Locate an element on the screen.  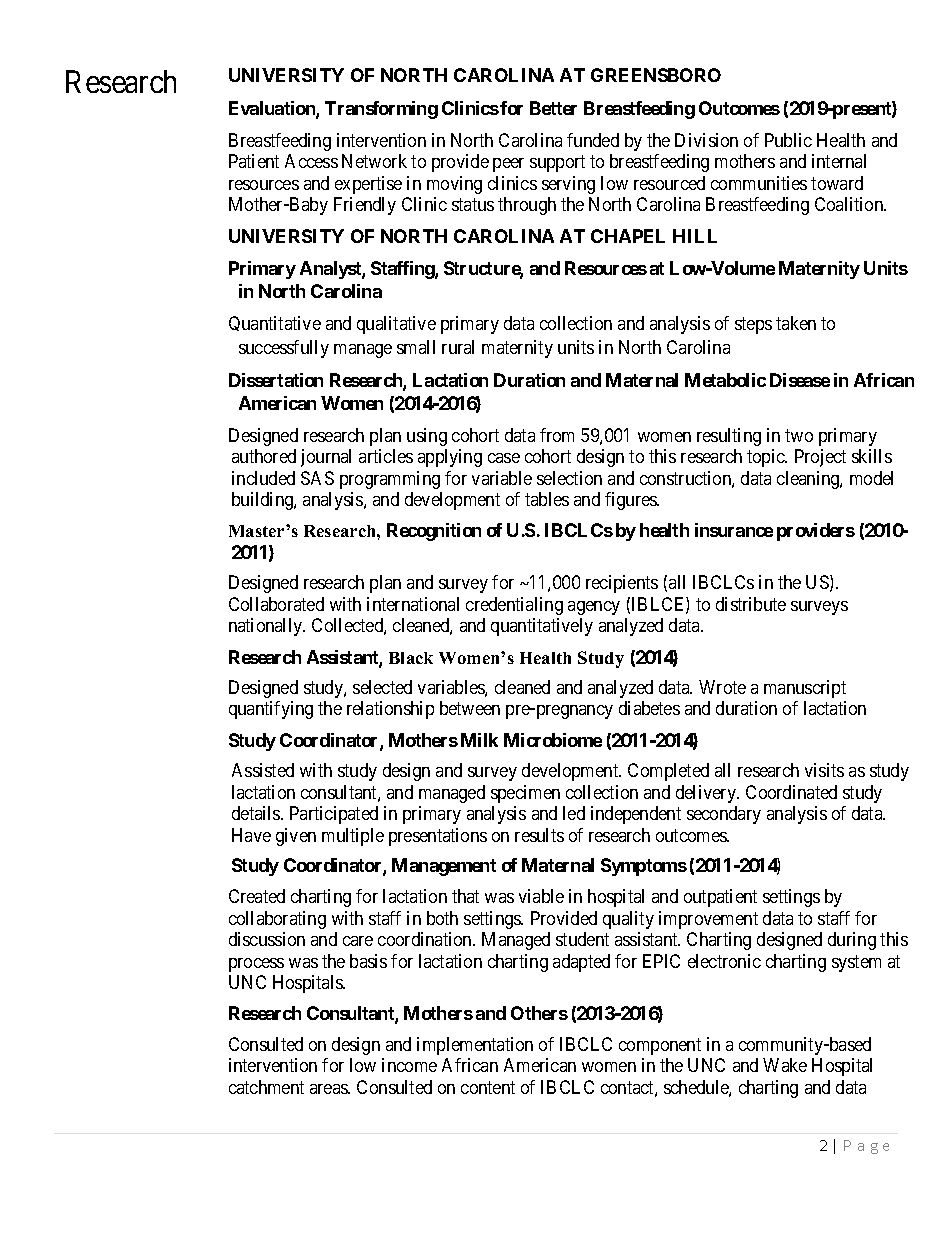
Transforming is located at coordinates (381, 110).
